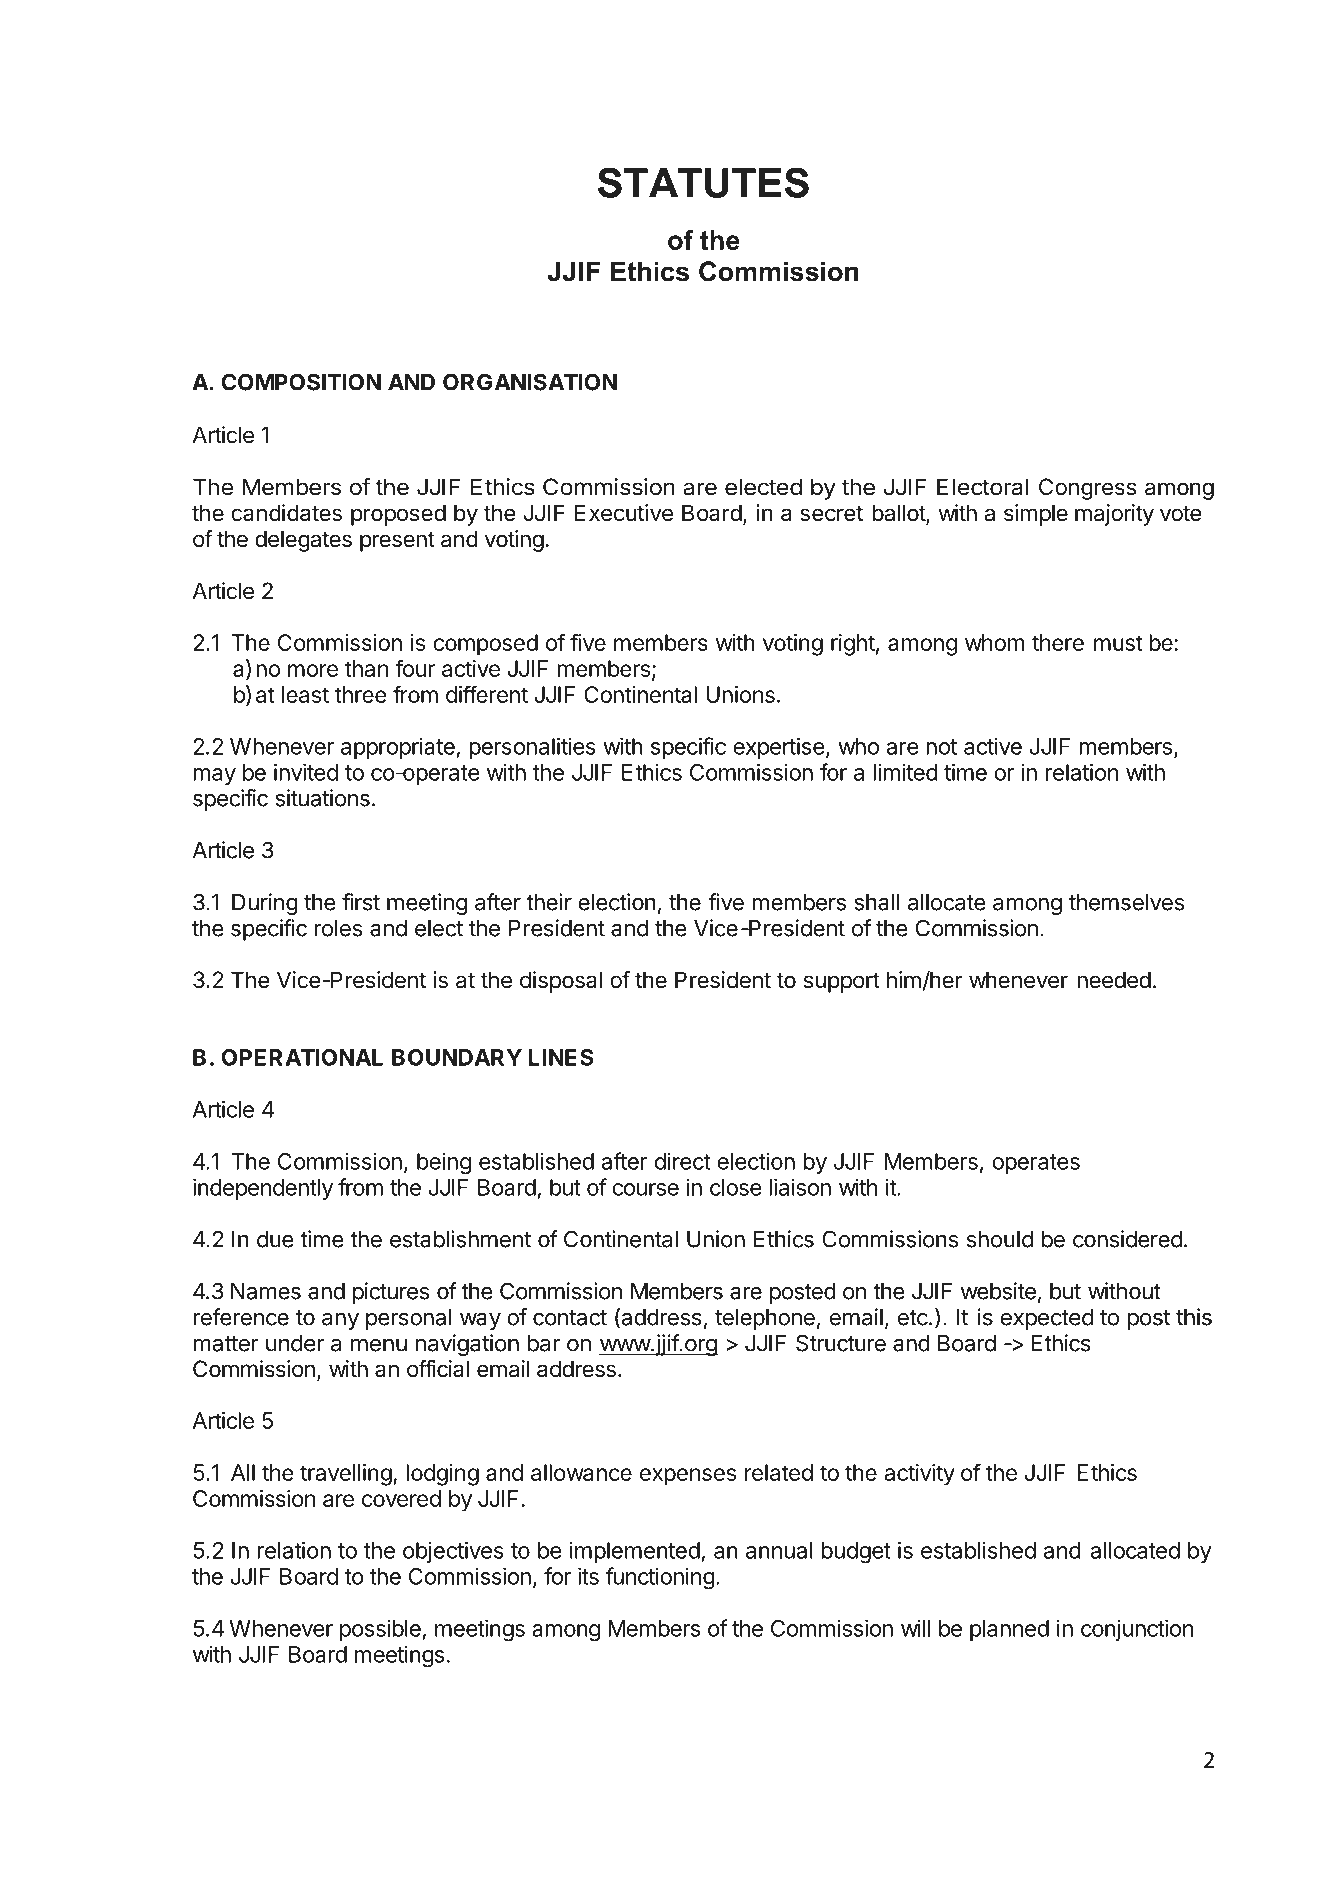 The width and height of the document is (1343, 1899). Describe the element at coordinates (263, 1189) in the document. I see `independently` at that location.
